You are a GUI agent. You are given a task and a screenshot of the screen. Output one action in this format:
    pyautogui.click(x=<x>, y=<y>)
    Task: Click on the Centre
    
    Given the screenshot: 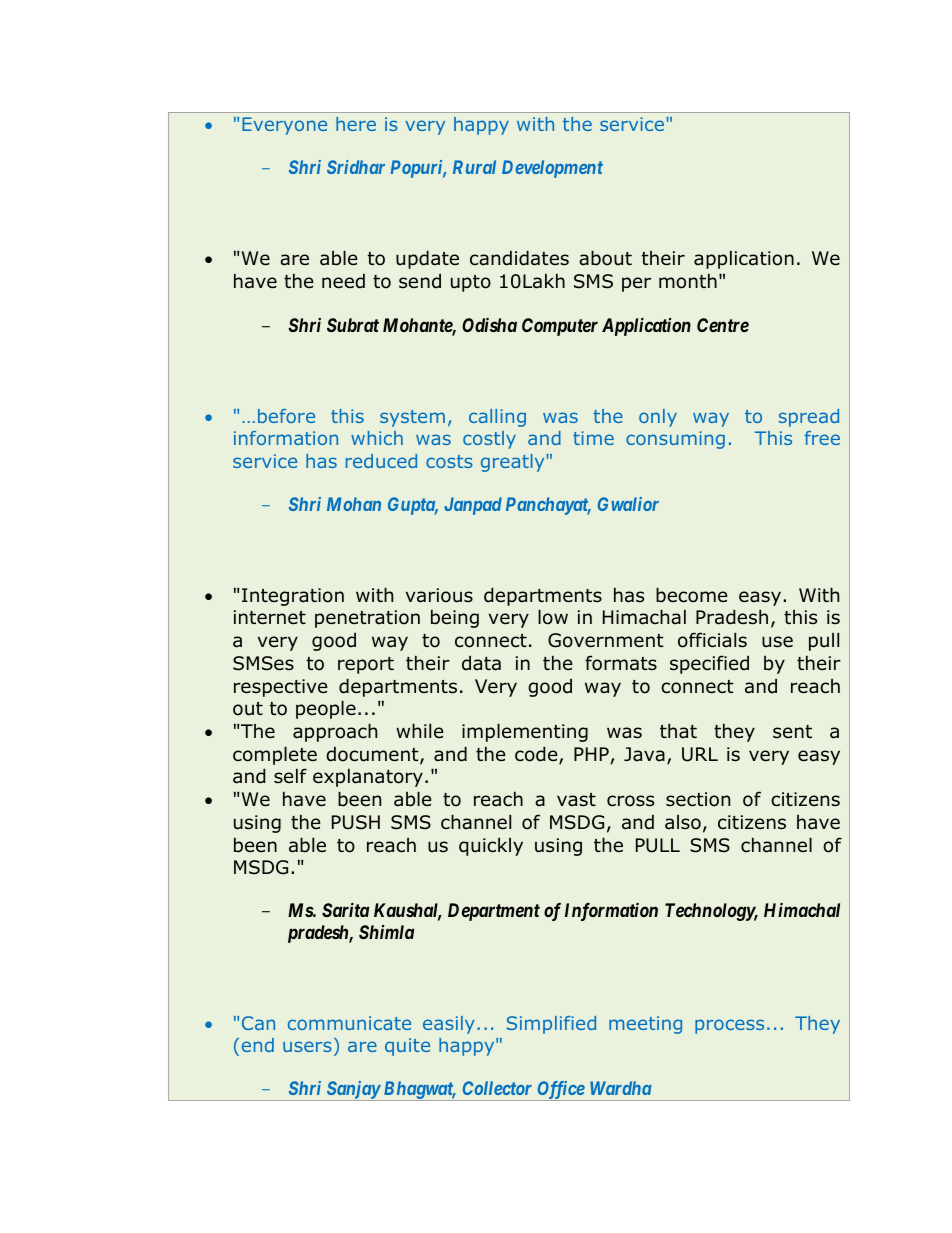 What is the action you would take?
    pyautogui.click(x=723, y=325)
